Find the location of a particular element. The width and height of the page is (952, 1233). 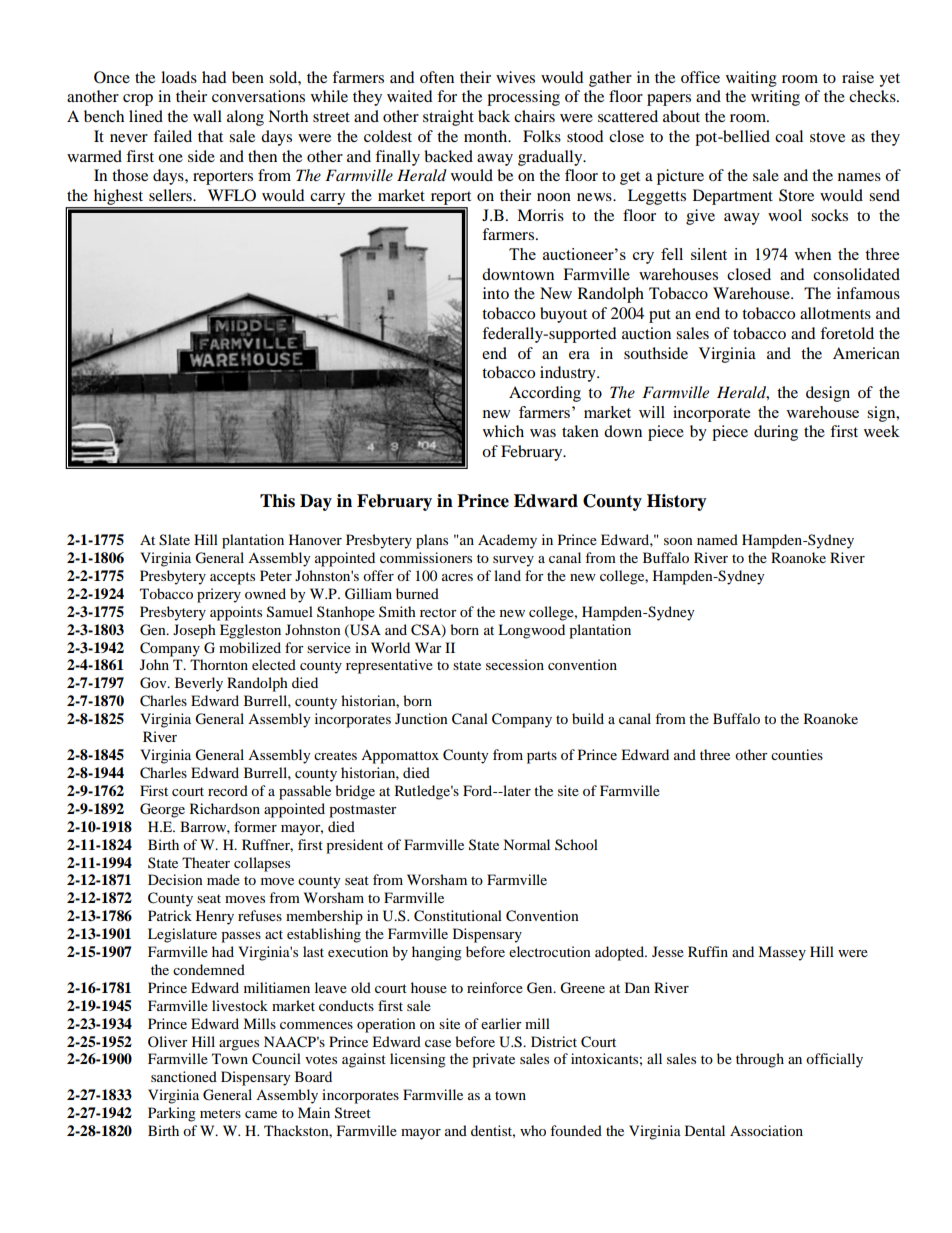

This is located at coordinates (277, 501).
